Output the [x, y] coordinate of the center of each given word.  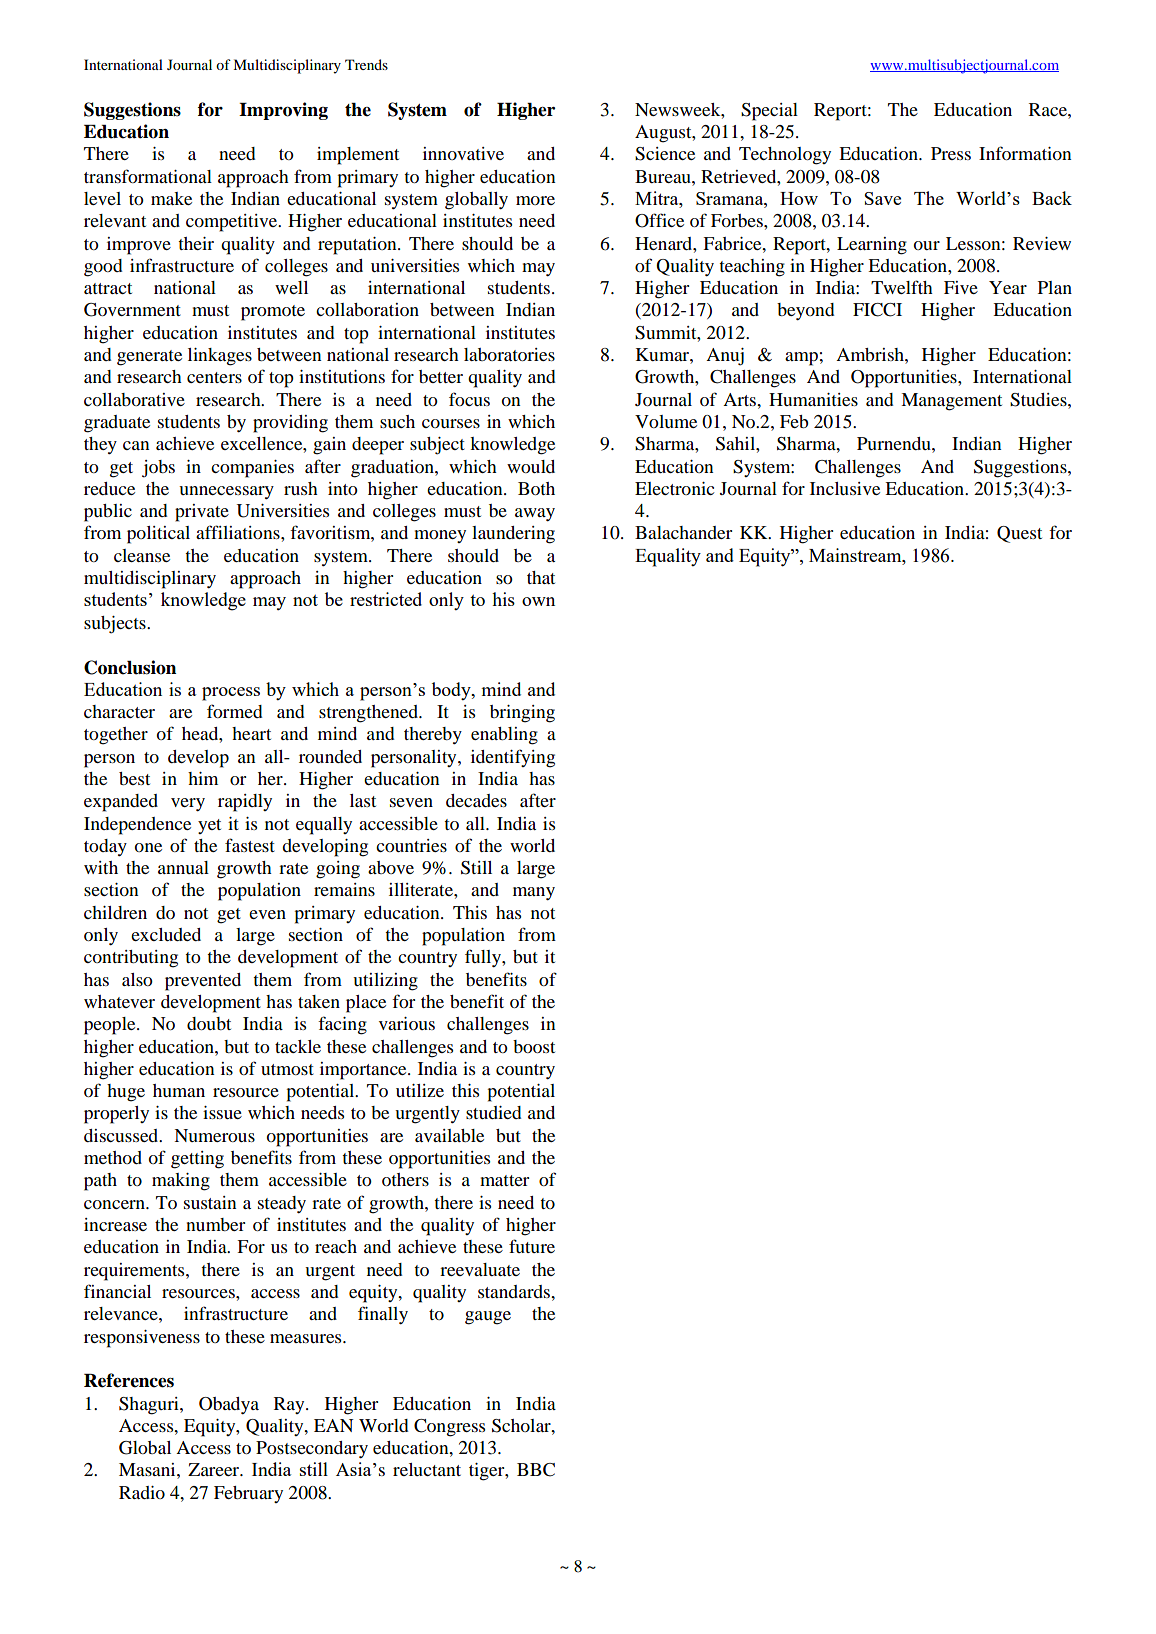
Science [665, 154]
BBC [536, 1470]
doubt [209, 1023]
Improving [283, 111]
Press [951, 153]
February [248, 1494]
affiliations [239, 532]
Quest [1019, 534]
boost [534, 1046]
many [534, 893]
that [541, 577]
